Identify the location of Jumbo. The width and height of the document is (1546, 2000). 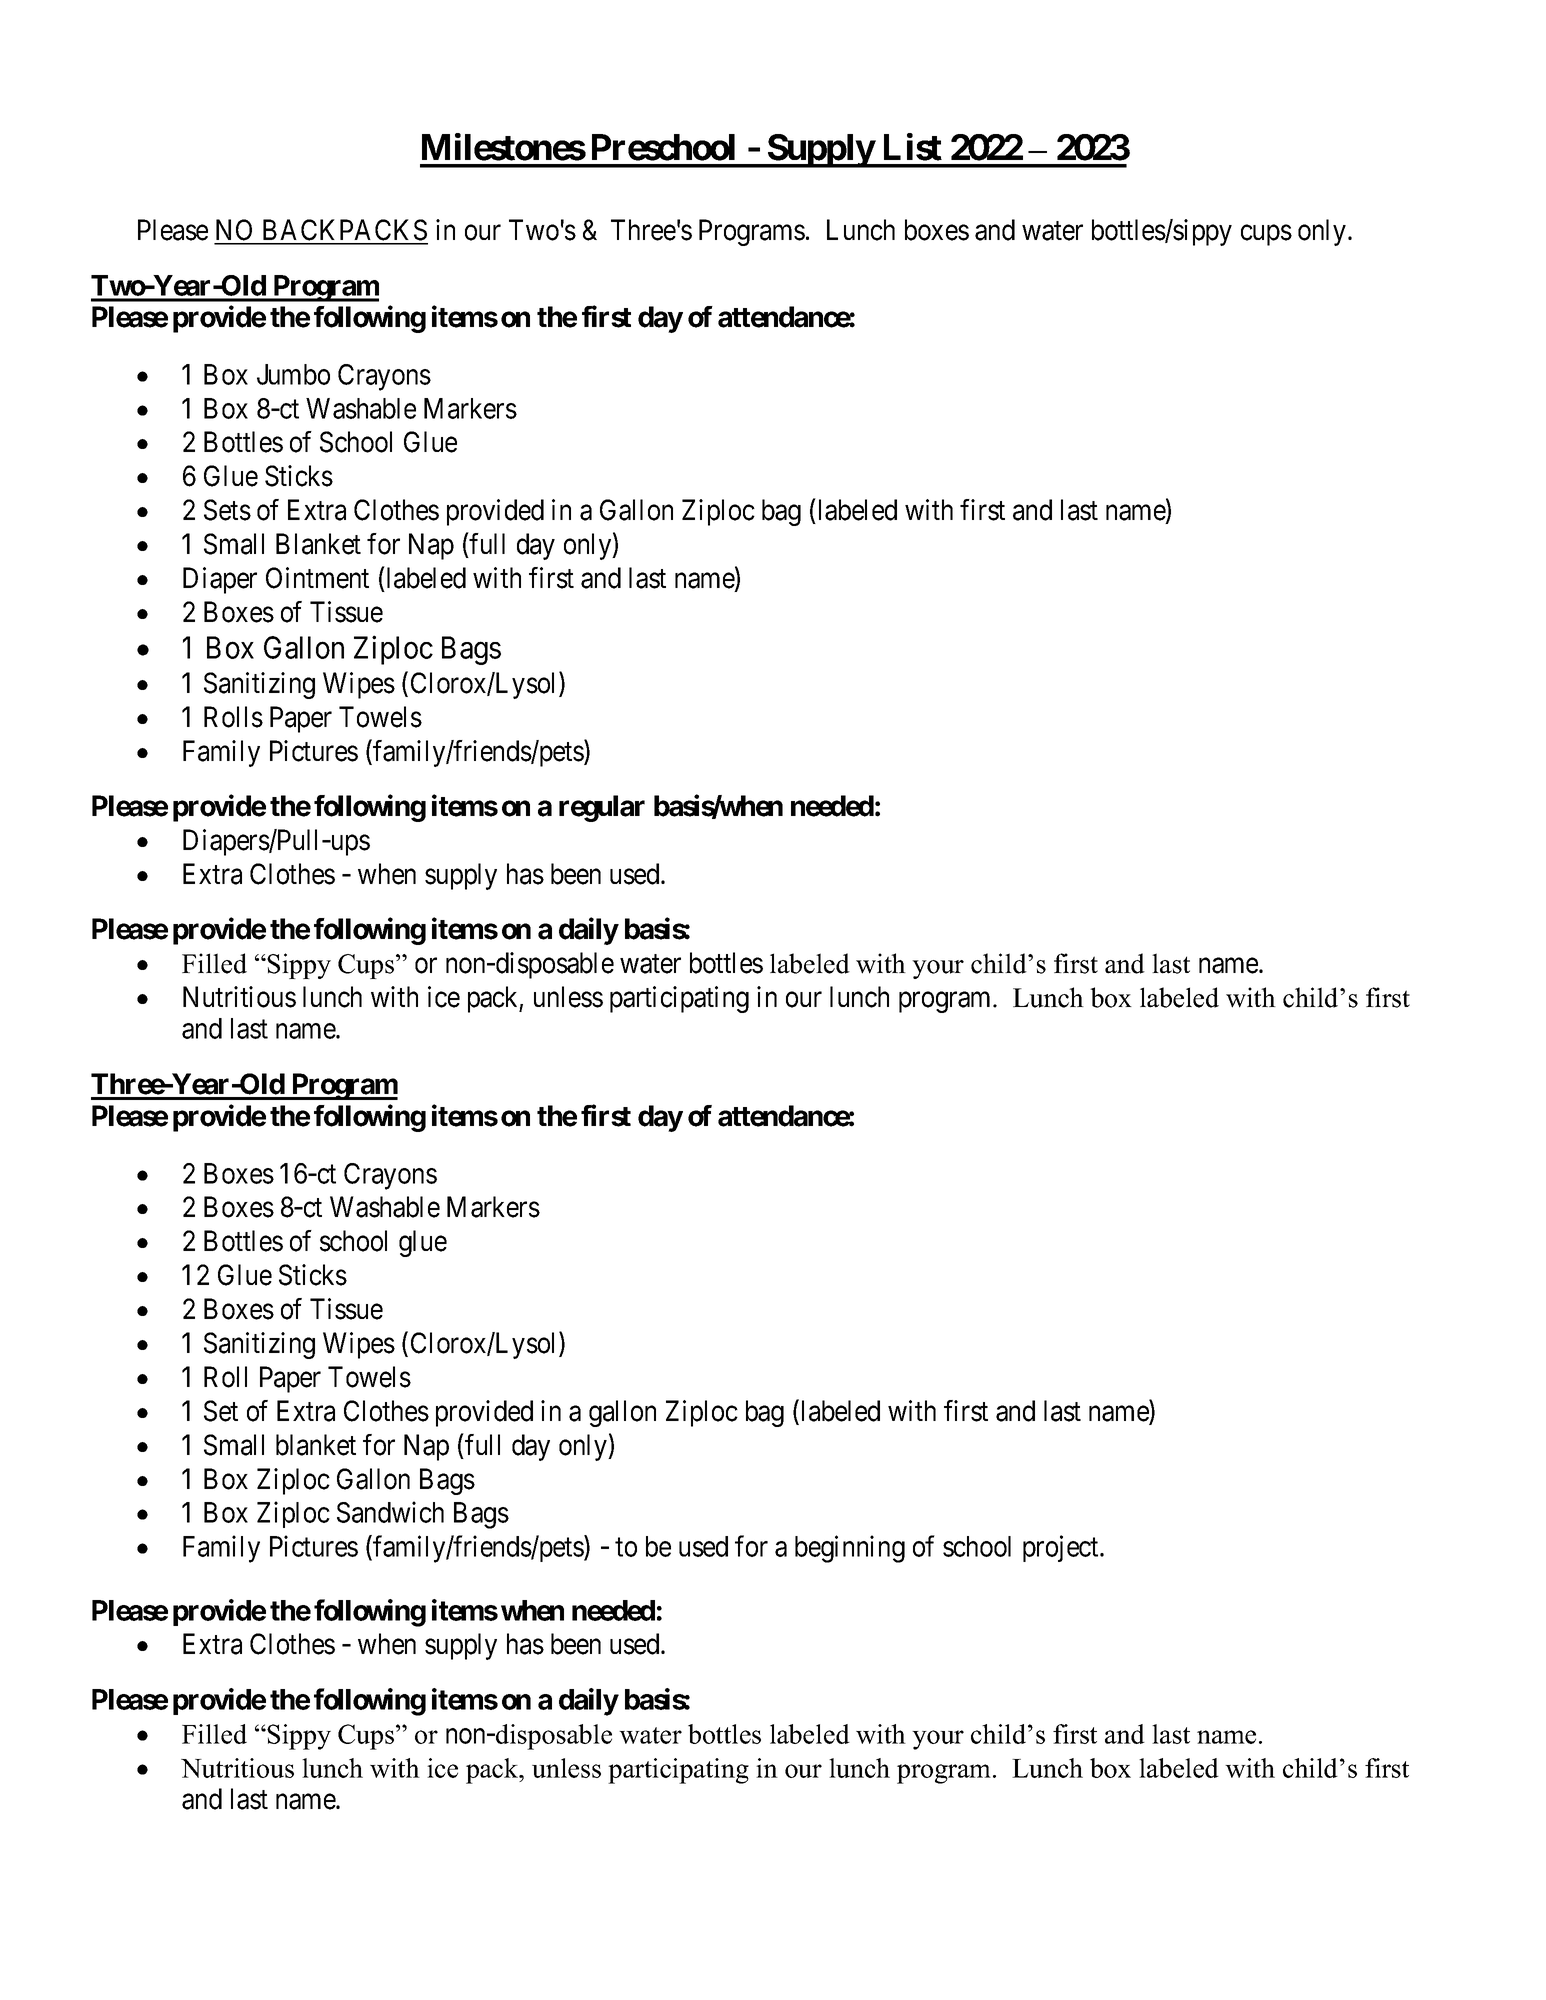
(293, 374).
